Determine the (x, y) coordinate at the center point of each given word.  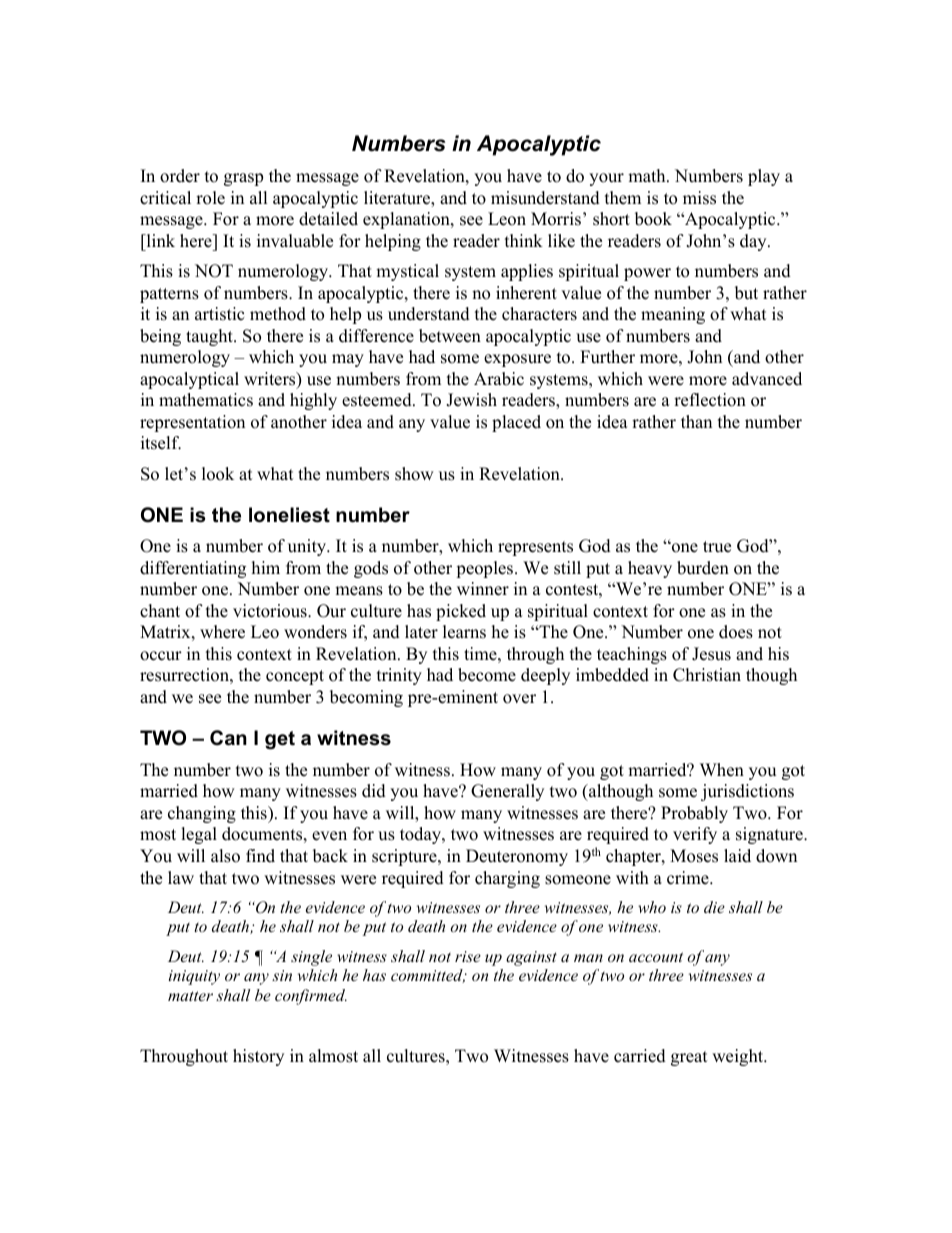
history (258, 1057)
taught (210, 337)
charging (507, 879)
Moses (694, 856)
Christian (707, 675)
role (210, 198)
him (266, 567)
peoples (486, 569)
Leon (507, 219)
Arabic (499, 379)
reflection (710, 400)
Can (228, 738)
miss (699, 198)
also (225, 856)
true (717, 547)
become (487, 675)
